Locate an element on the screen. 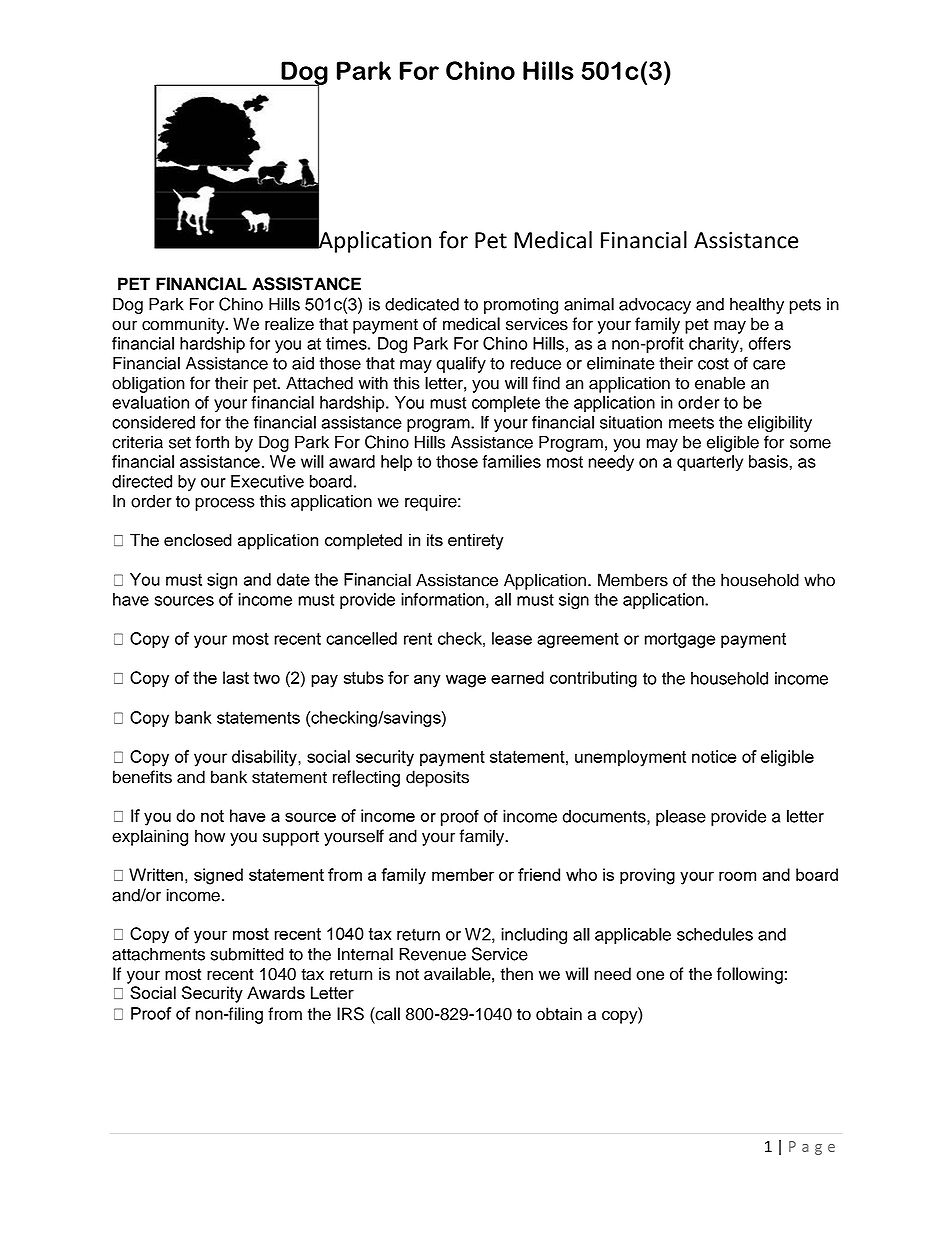 Image resolution: width=952 pixels, height=1233 pixels. families is located at coordinates (511, 461).
